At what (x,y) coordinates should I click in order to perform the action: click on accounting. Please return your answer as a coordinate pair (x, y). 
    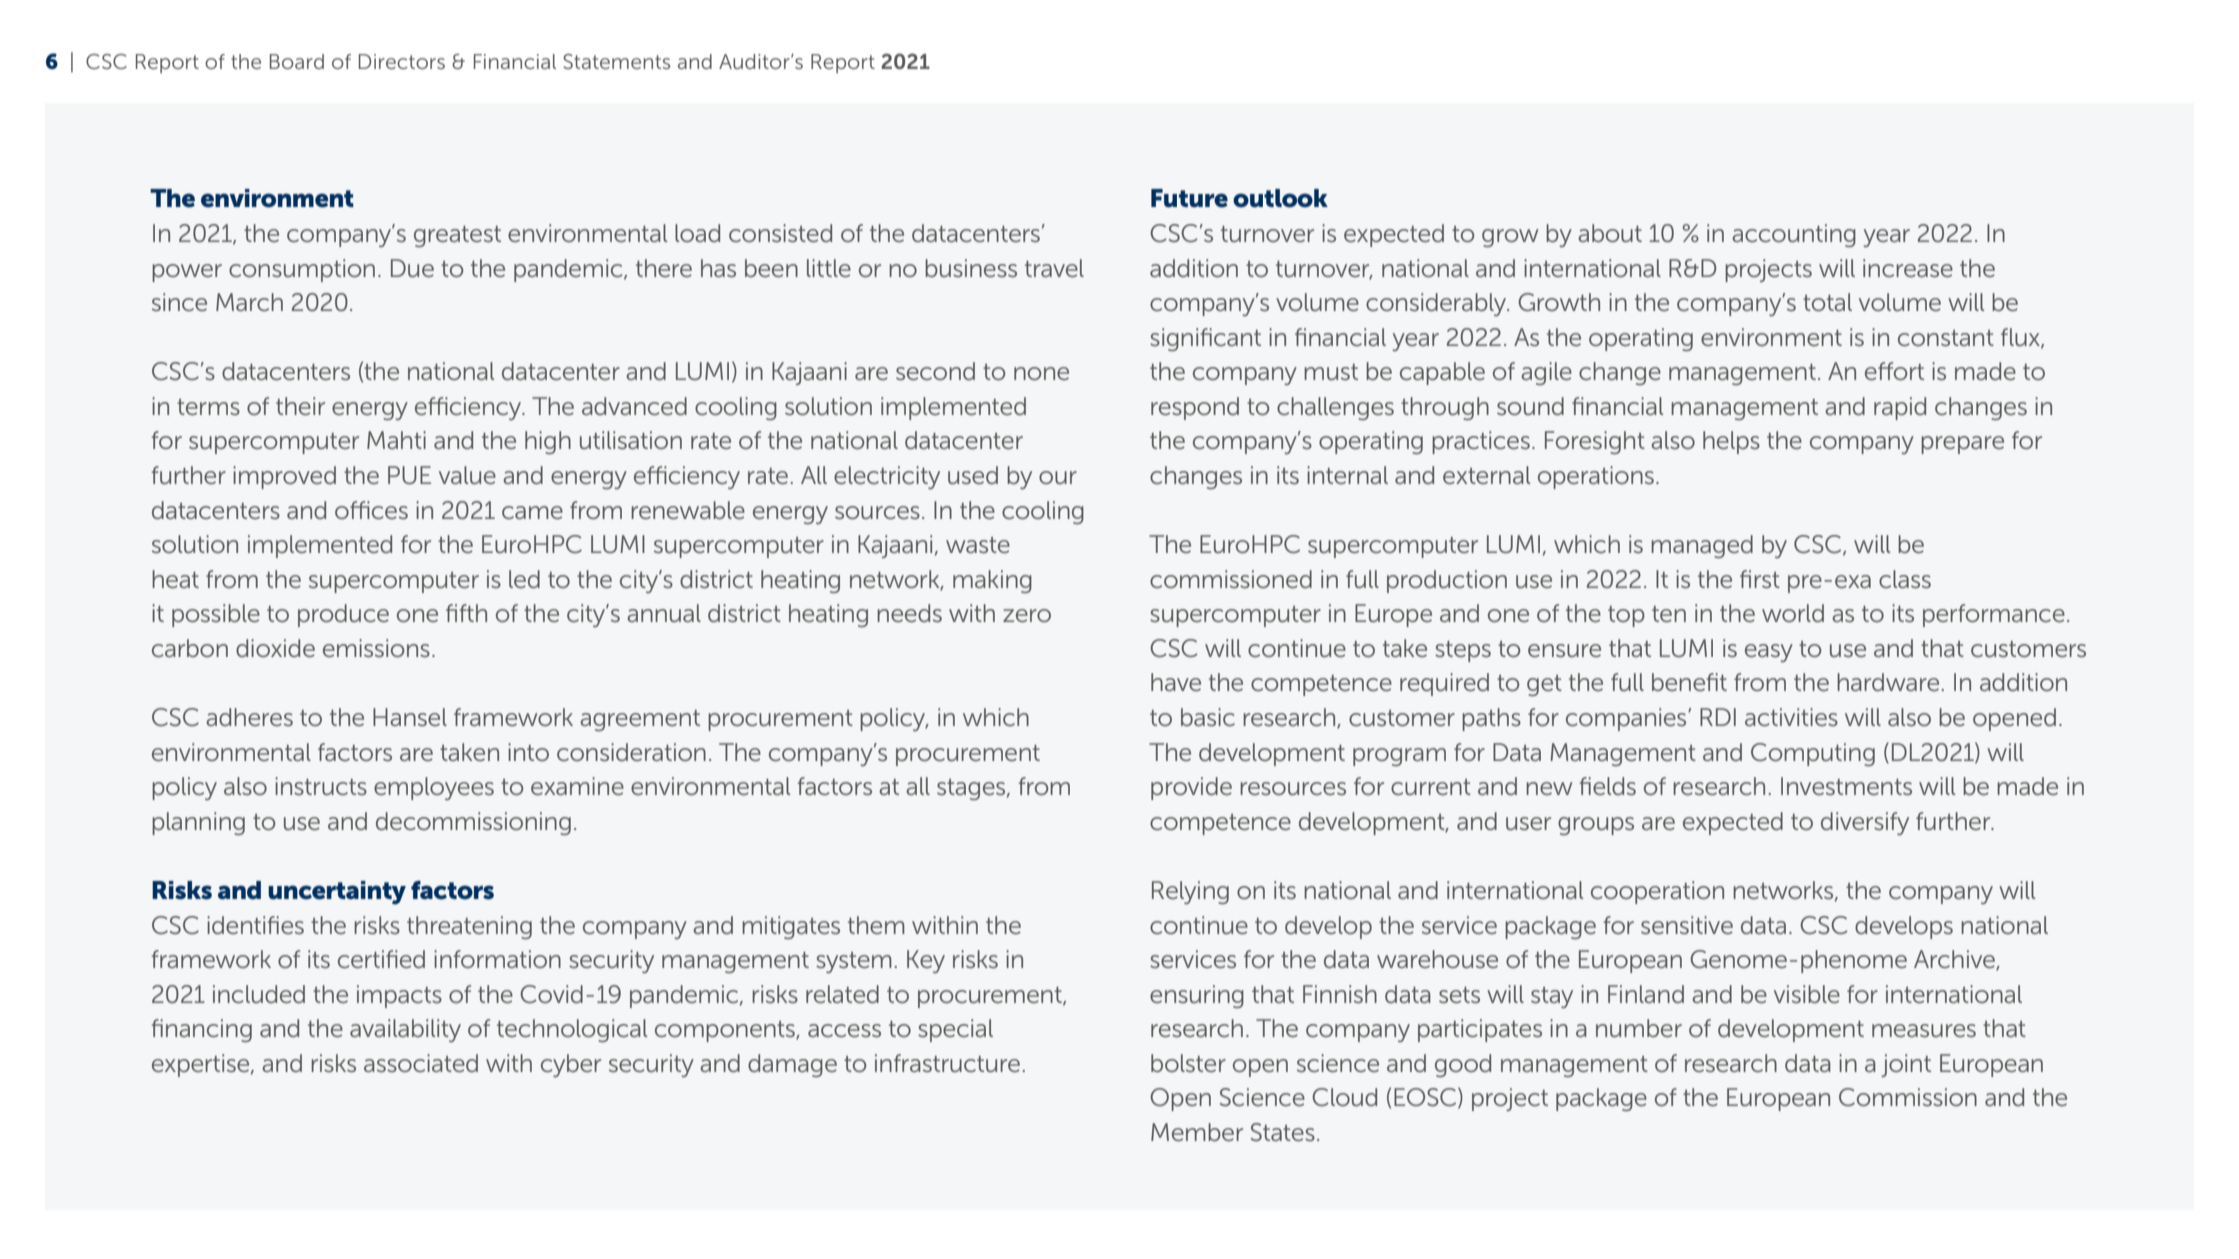
    Looking at the image, I should click on (1794, 235).
